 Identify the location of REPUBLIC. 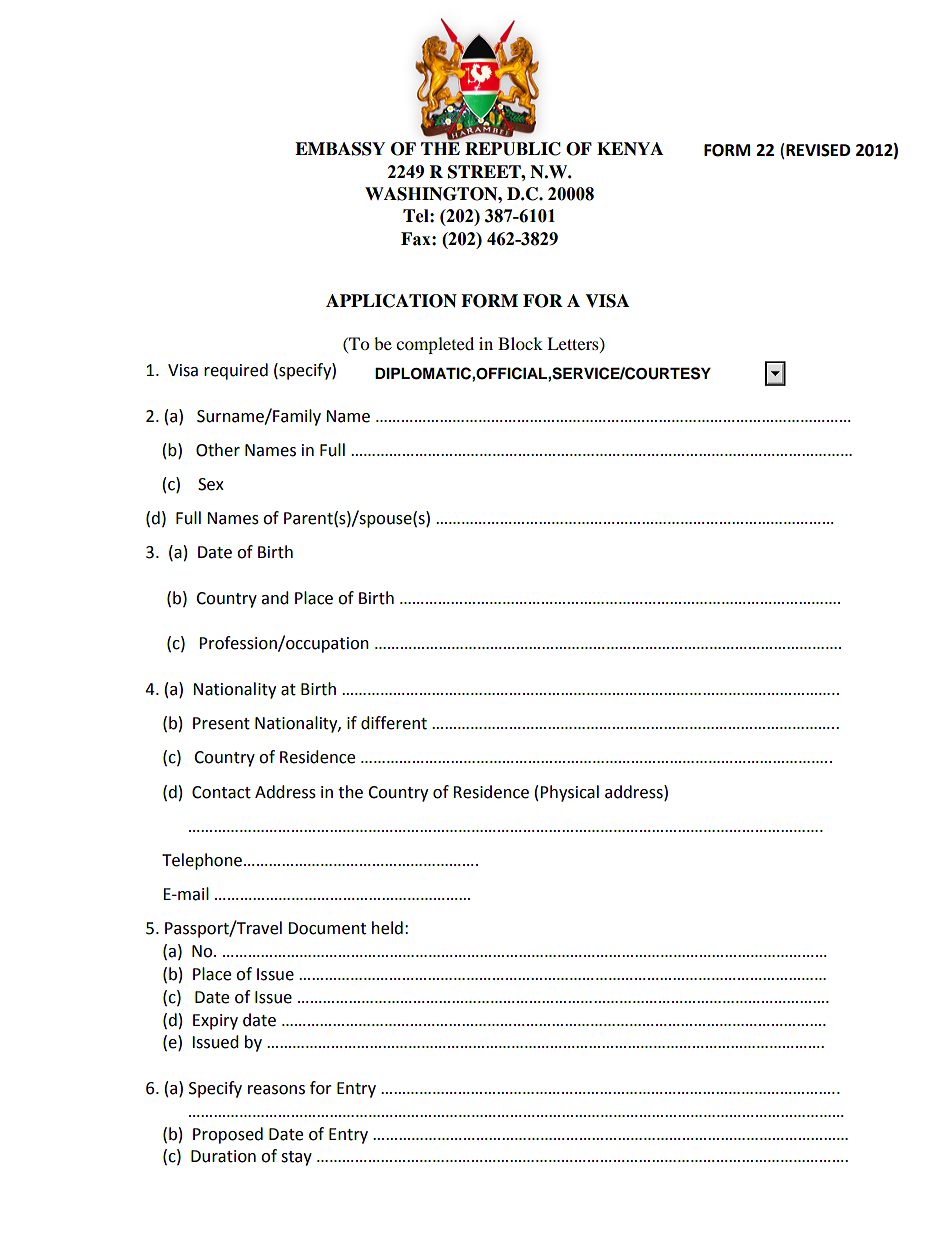
(513, 149).
